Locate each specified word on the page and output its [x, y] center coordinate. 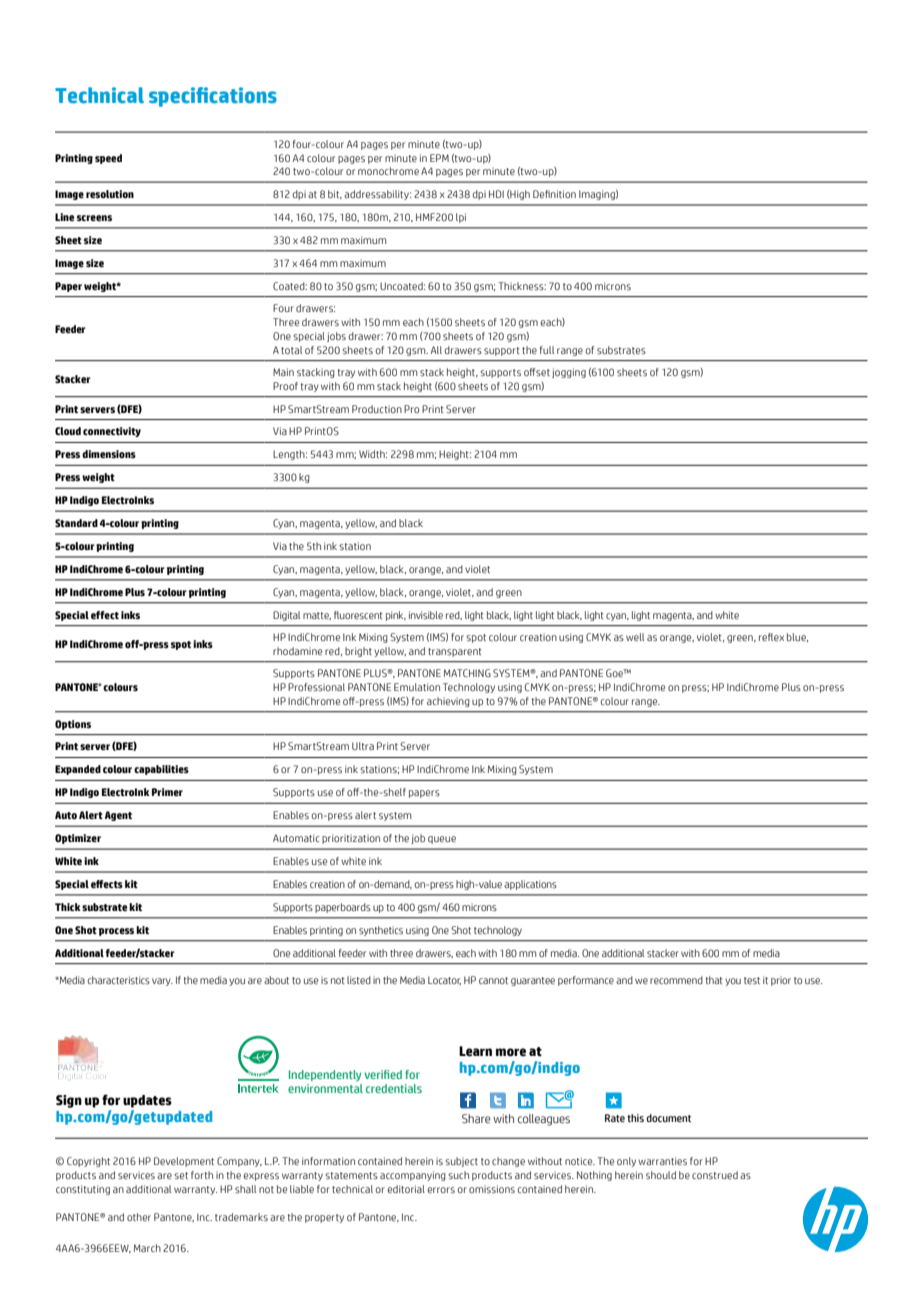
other [139, 1217]
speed [108, 159]
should [661, 1175]
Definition [554, 194]
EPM [439, 158]
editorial [406, 1189]
